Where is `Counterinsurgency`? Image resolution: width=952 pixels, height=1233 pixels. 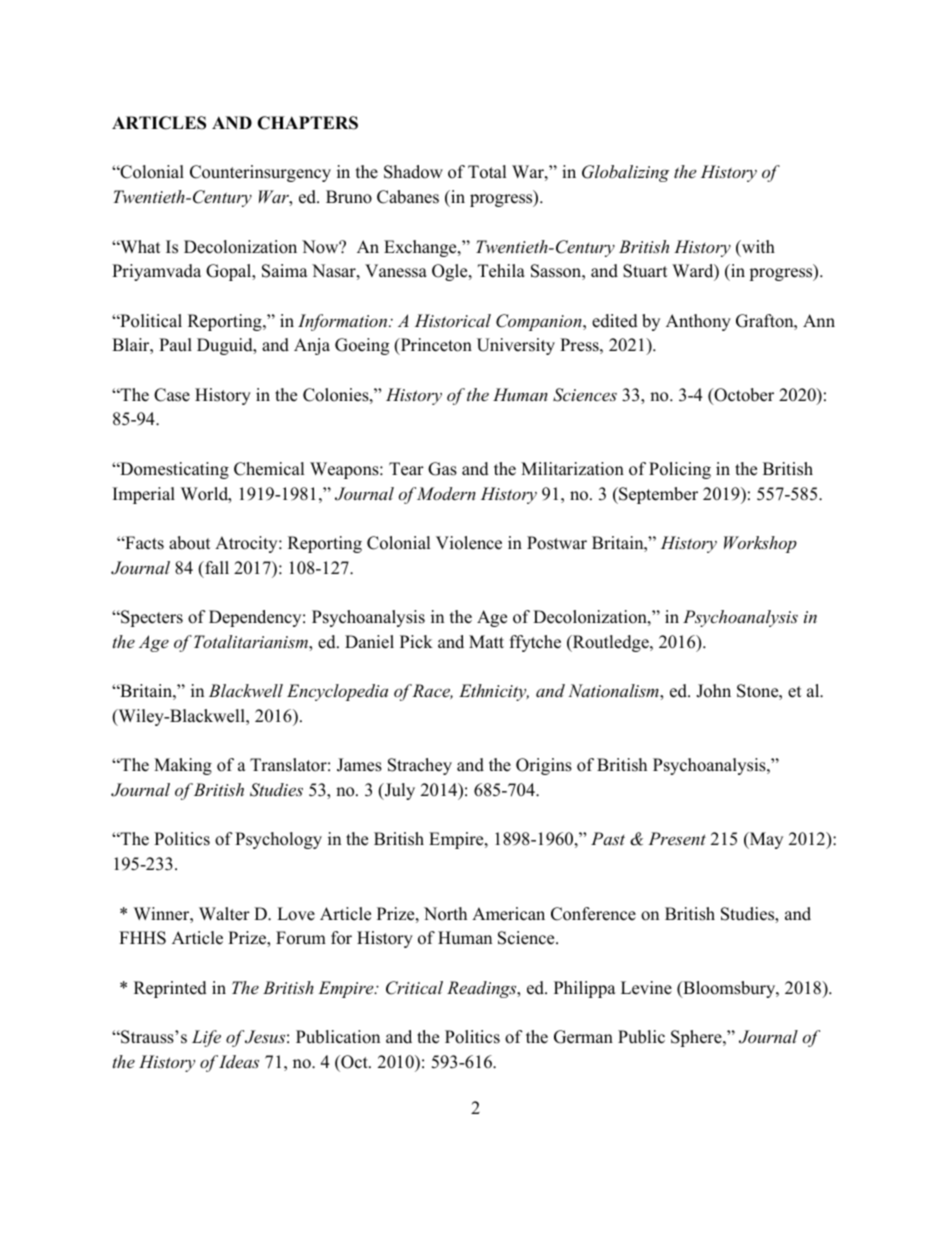
Counterinsurgency is located at coordinates (260, 173).
